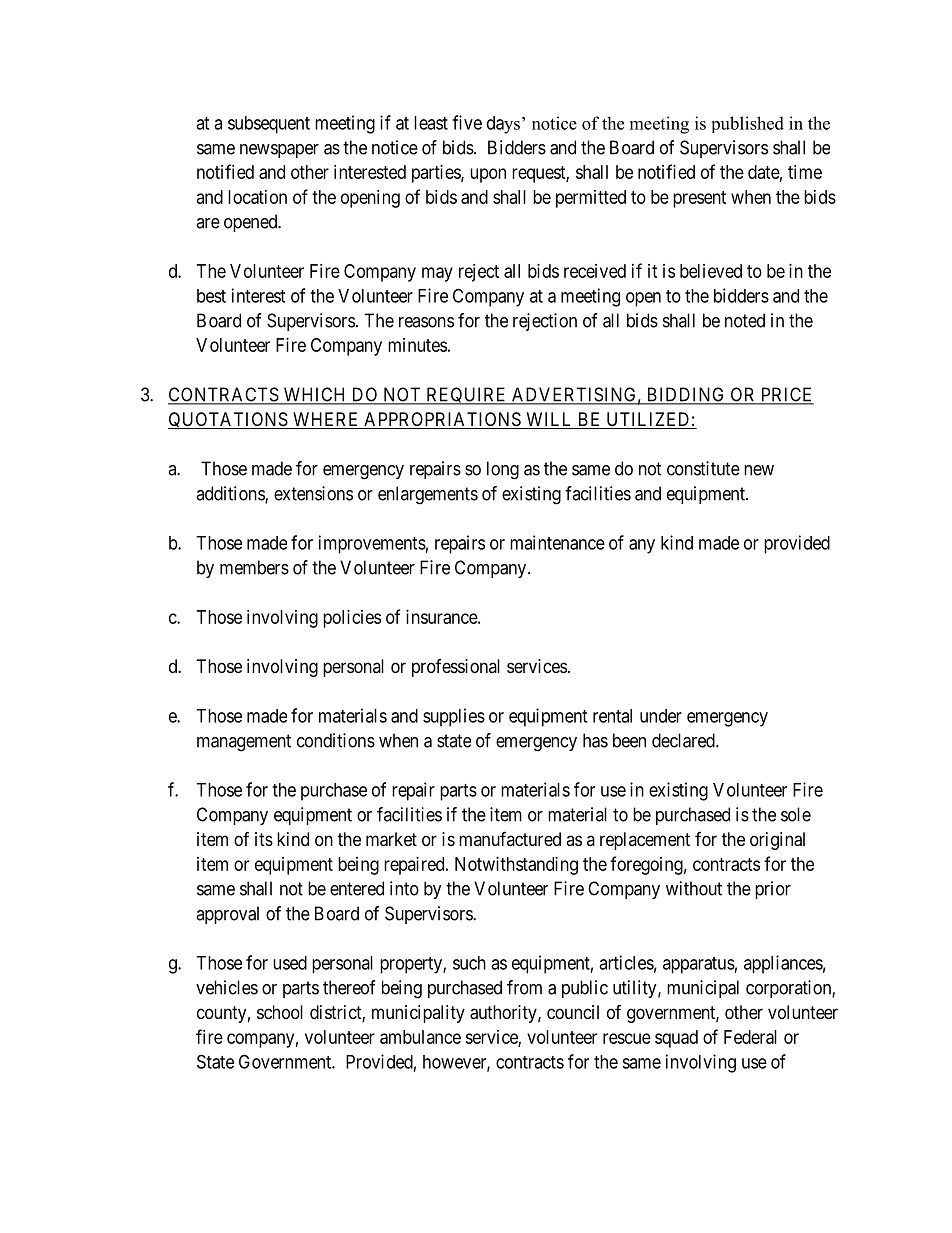 This screenshot has height=1233, width=952. What do you see at coordinates (748, 124) in the screenshot?
I see `published` at bounding box center [748, 124].
